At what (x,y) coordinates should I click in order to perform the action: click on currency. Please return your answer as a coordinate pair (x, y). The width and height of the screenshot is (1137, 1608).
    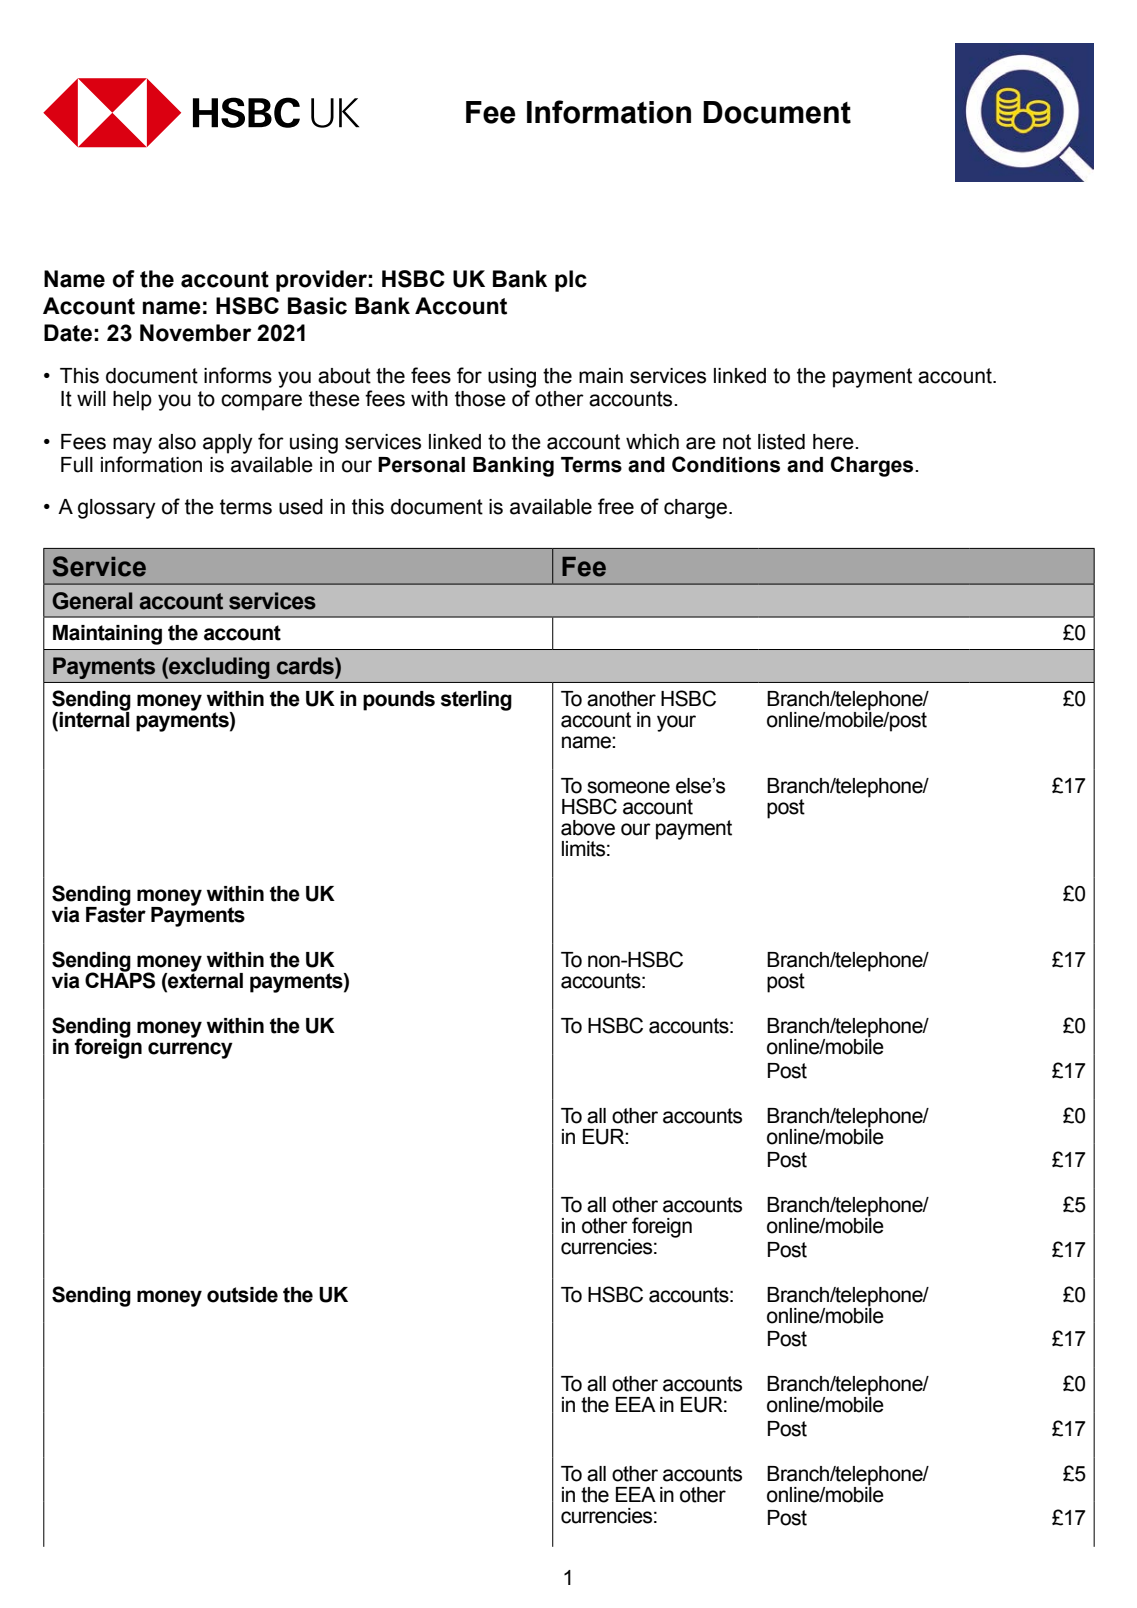
    Looking at the image, I should click on (190, 1050).
